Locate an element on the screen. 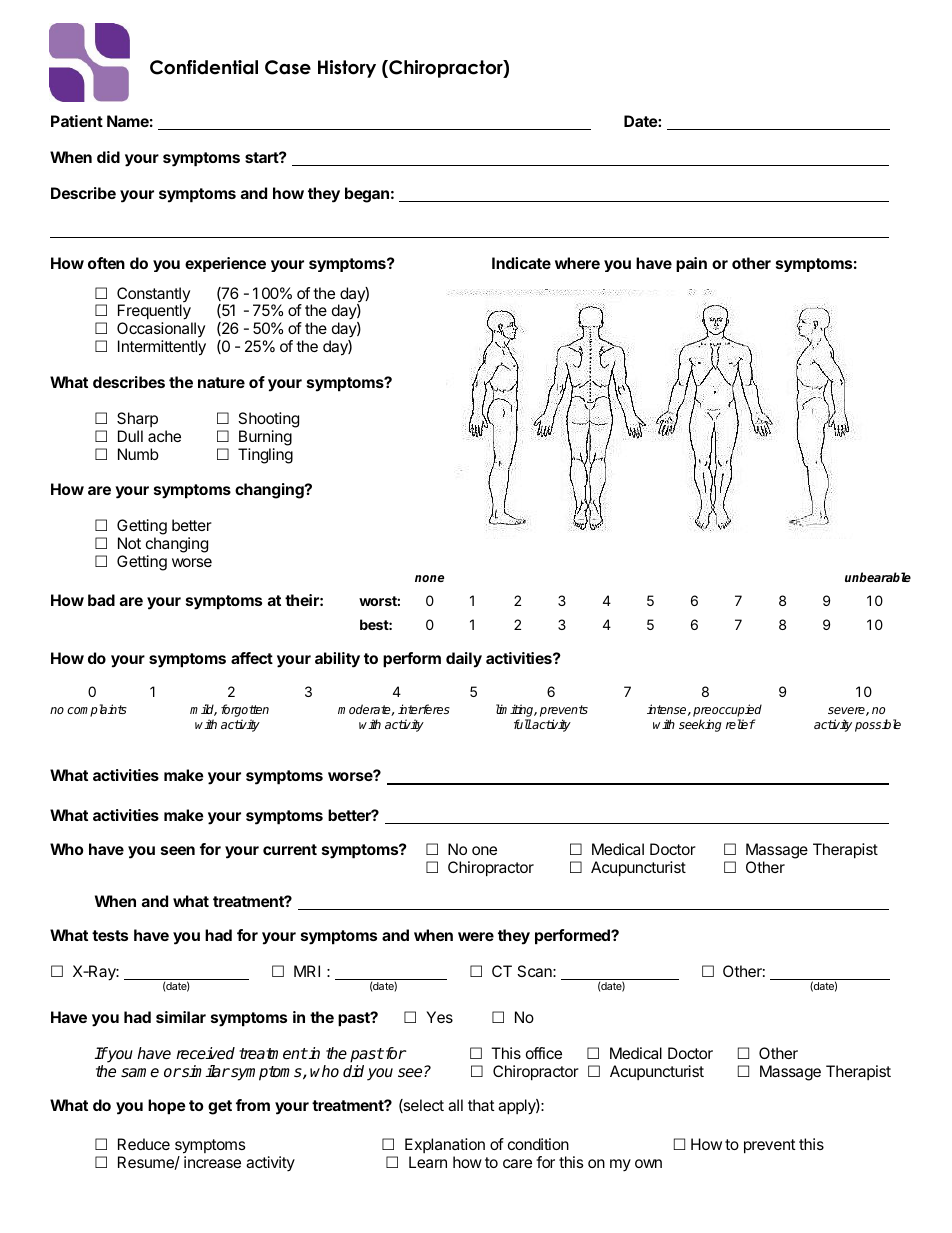  seeking is located at coordinates (700, 725).
